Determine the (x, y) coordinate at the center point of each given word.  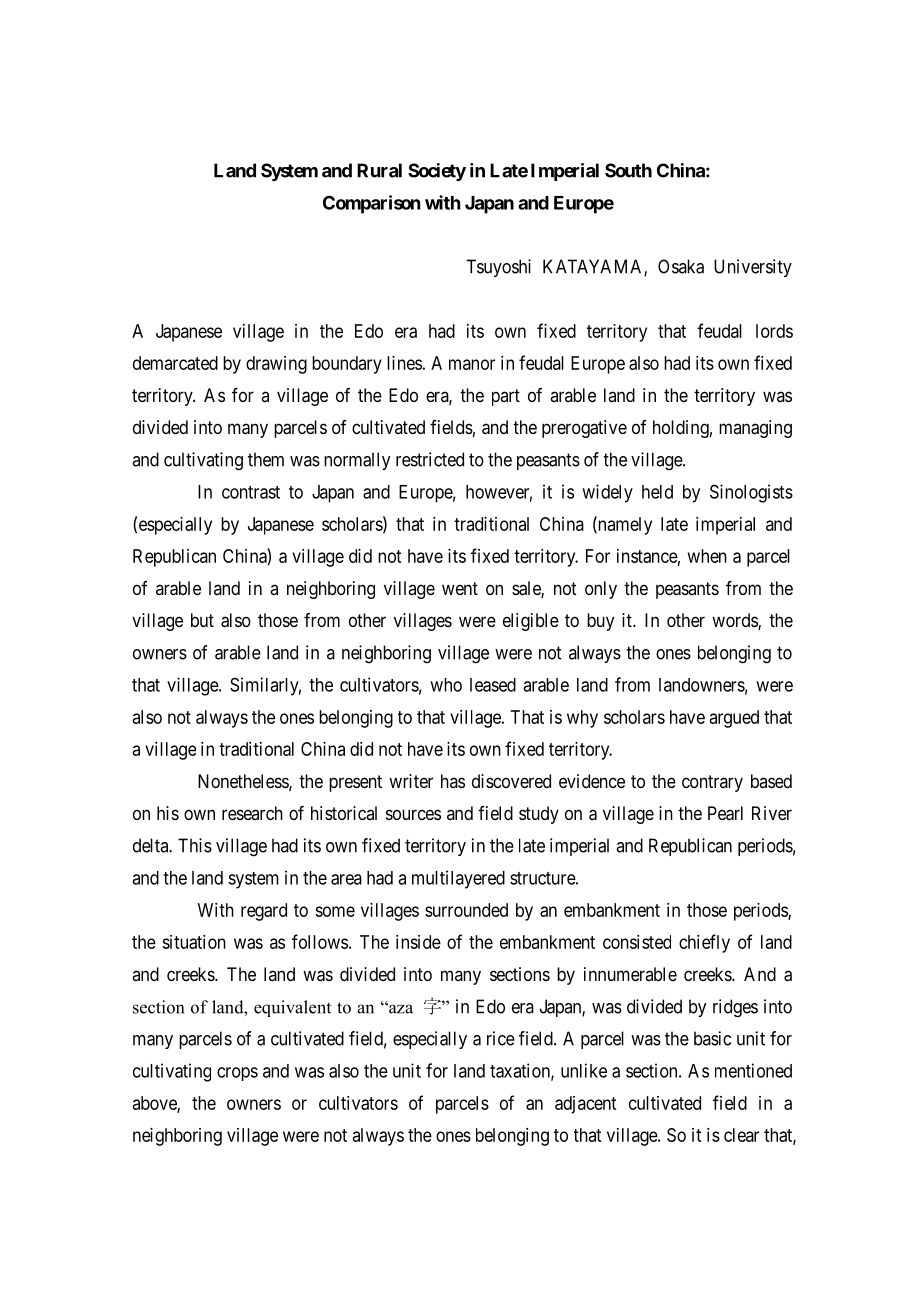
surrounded (466, 910)
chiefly (704, 943)
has (453, 781)
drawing (276, 365)
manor (472, 364)
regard (264, 912)
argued (734, 719)
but (202, 620)
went (460, 588)
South (628, 170)
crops (237, 1074)
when (707, 556)
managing (755, 429)
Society (437, 172)
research (252, 813)
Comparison (371, 204)
